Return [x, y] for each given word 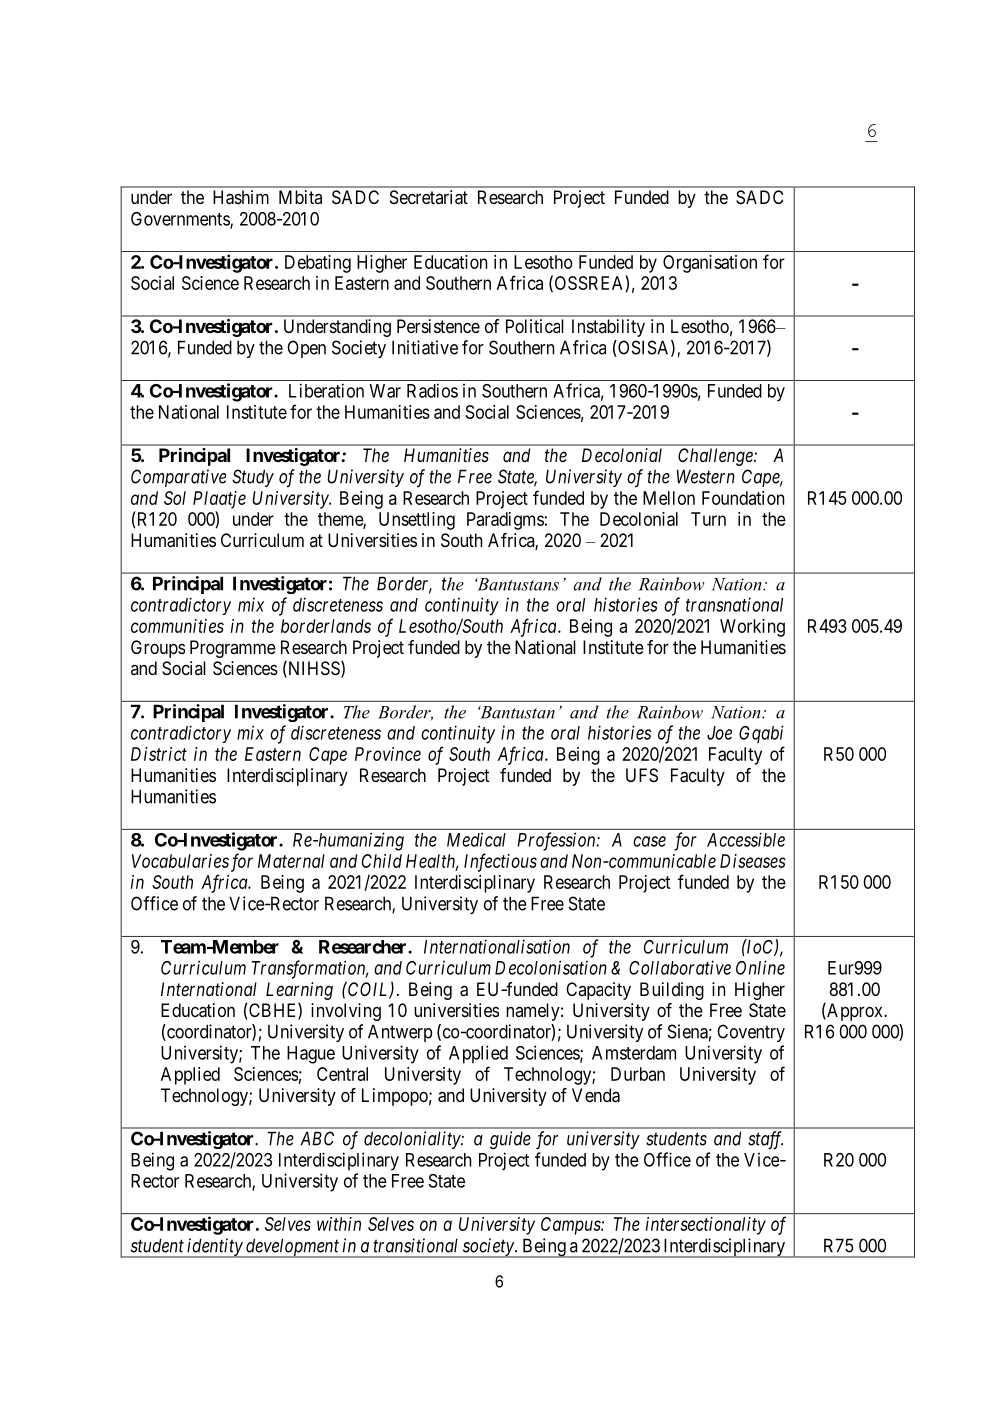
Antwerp [400, 1033]
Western [706, 476]
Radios [432, 390]
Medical [476, 839]
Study [253, 478]
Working [752, 628]
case [649, 841]
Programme [233, 649]
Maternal [291, 861]
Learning [299, 991]
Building [672, 991]
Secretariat [429, 197]
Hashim [241, 197]
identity [215, 1248]
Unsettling [417, 521]
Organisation [710, 264]
